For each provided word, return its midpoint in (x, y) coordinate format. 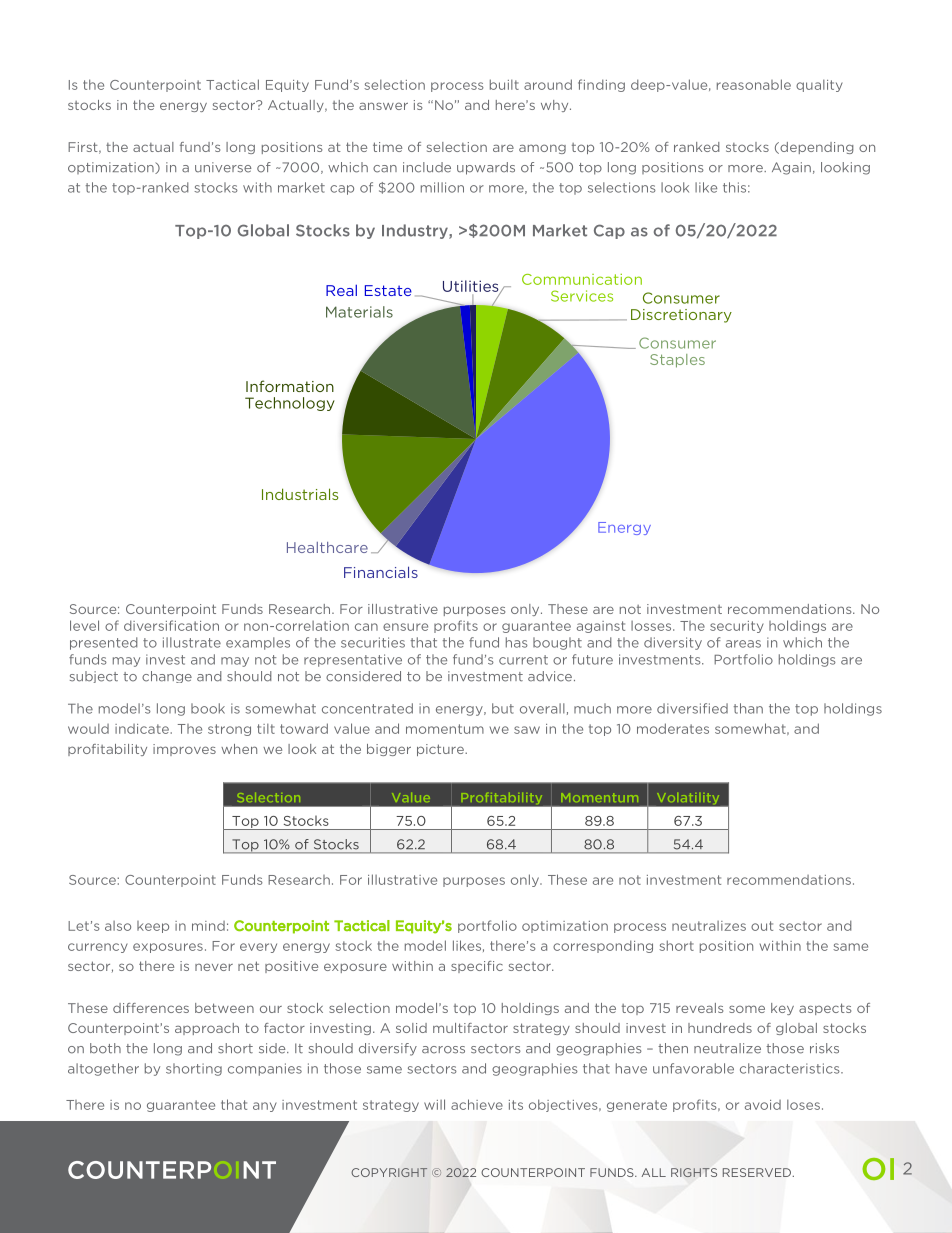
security (737, 627)
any (265, 1107)
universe (223, 167)
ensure (405, 627)
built (504, 84)
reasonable (754, 84)
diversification (171, 625)
